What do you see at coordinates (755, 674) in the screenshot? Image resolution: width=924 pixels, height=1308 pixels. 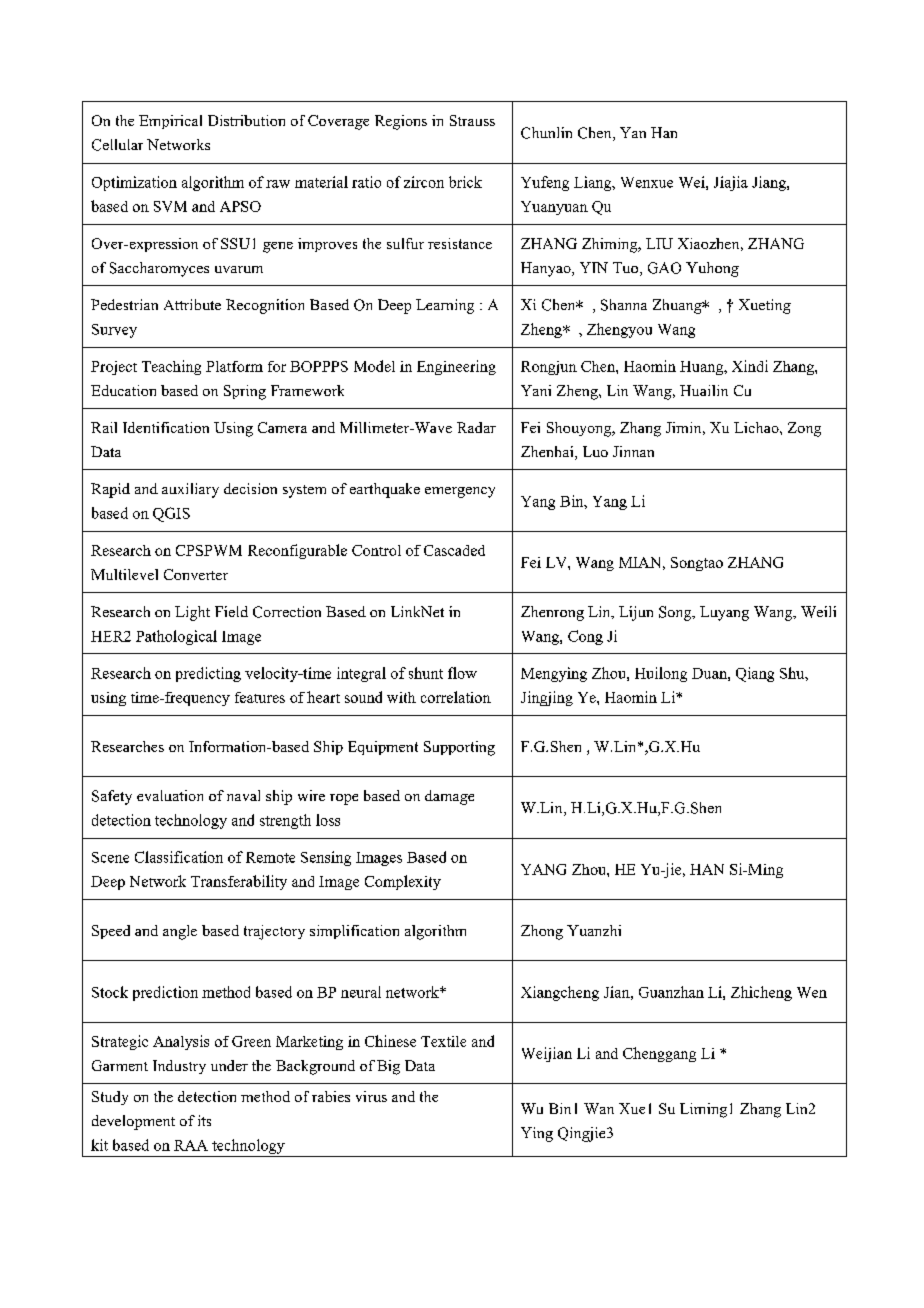 I see `Qiang` at bounding box center [755, 674].
